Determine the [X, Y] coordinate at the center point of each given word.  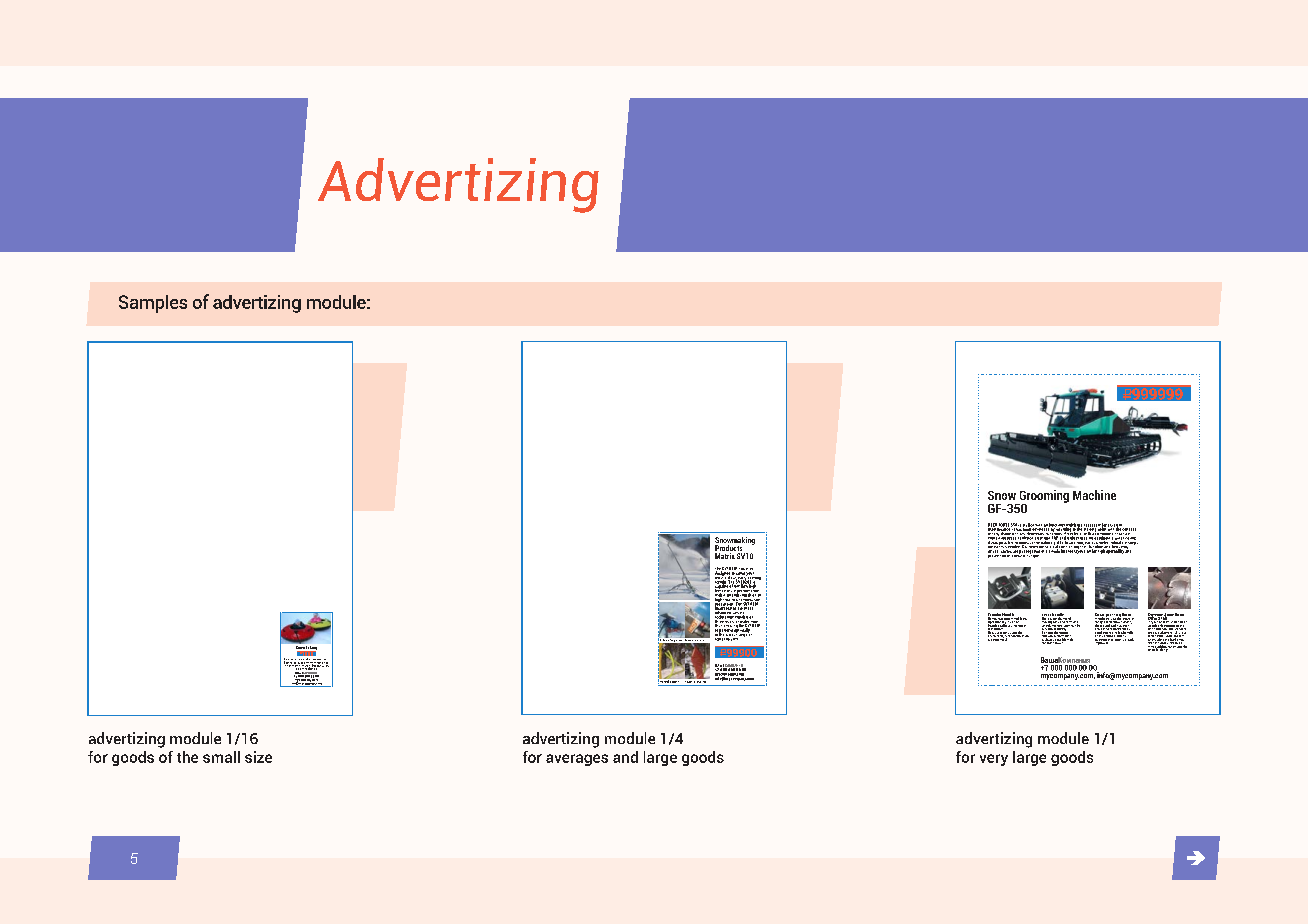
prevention [997, 554]
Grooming [1043, 497]
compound [1104, 534]
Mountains [322, 662]
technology [725, 617]
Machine [1094, 495]
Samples [153, 304]
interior [1067, 550]
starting [1091, 529]
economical [999, 638]
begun [320, 661]
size [258, 757]
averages [577, 760]
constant [1048, 641]
